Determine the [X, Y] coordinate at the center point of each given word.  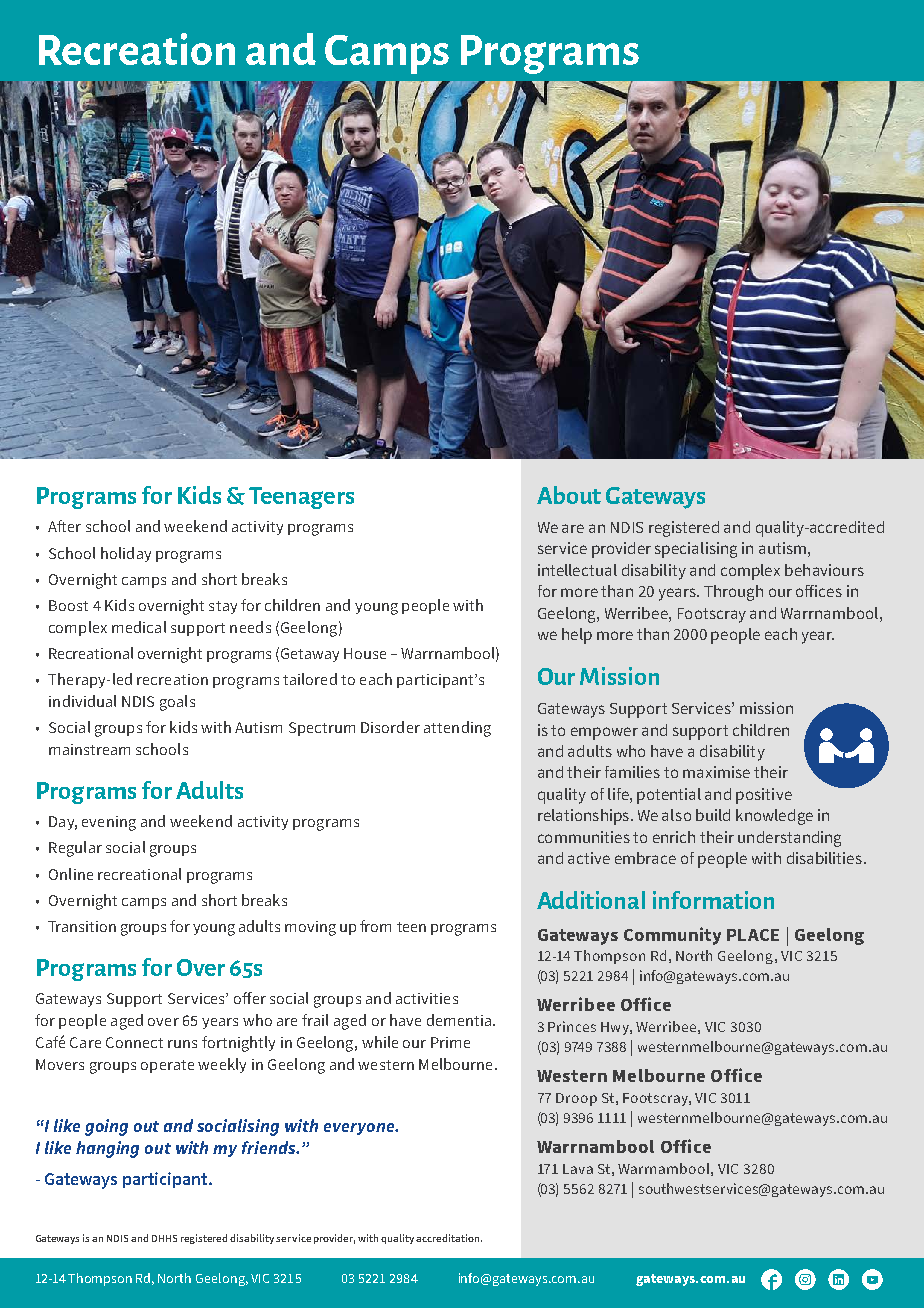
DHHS [164, 1238]
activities [427, 998]
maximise [716, 772]
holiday [126, 554]
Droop [576, 1099]
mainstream [89, 749]
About [569, 495]
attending [457, 729]
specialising [696, 550]
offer [250, 998]
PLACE [753, 935]
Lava [578, 1169]
